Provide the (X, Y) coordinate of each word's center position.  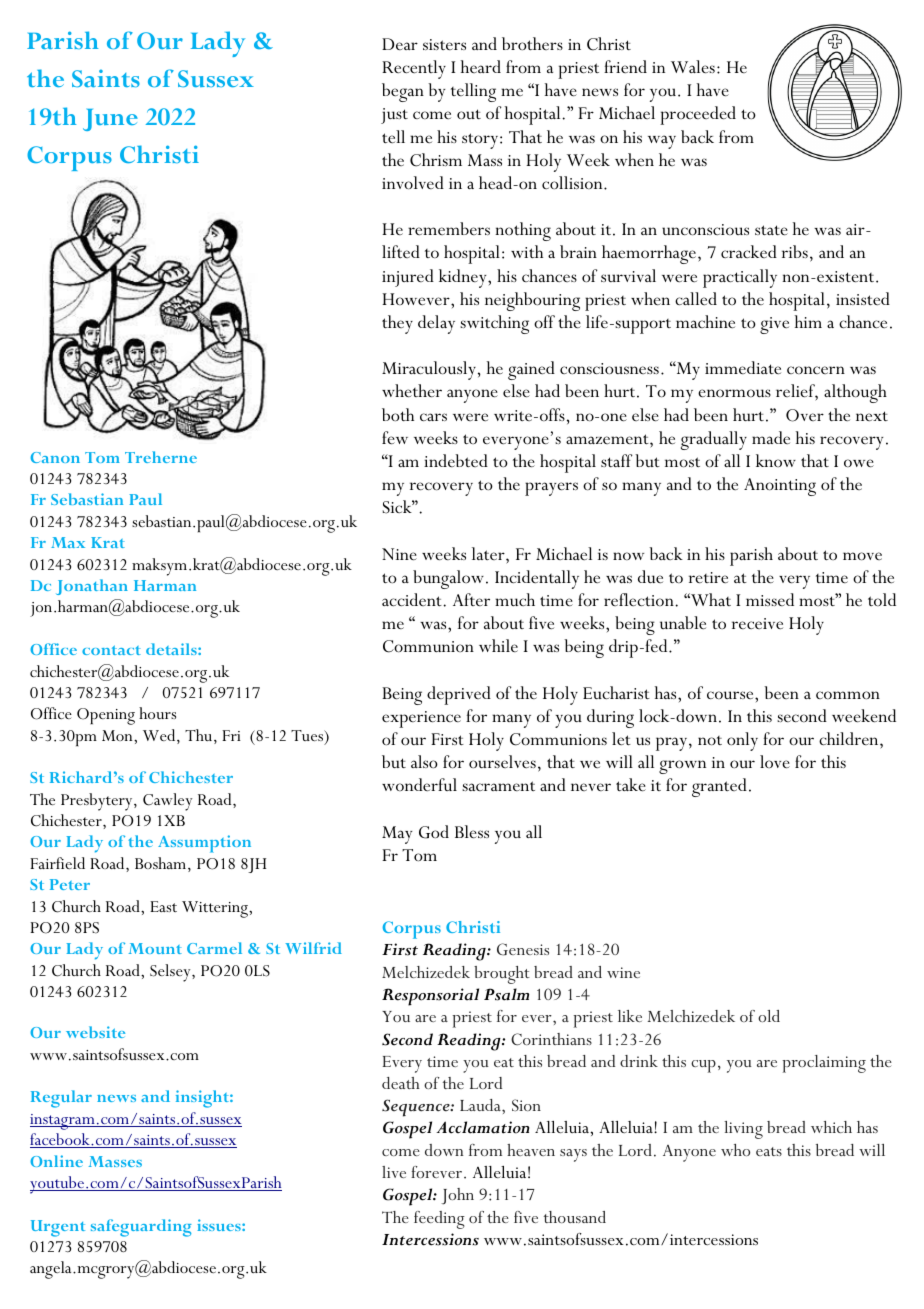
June (110, 120)
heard (481, 66)
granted (719, 787)
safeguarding (141, 1228)
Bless (472, 832)
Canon (55, 457)
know (776, 460)
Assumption (204, 844)
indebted (456, 460)
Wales (693, 67)
